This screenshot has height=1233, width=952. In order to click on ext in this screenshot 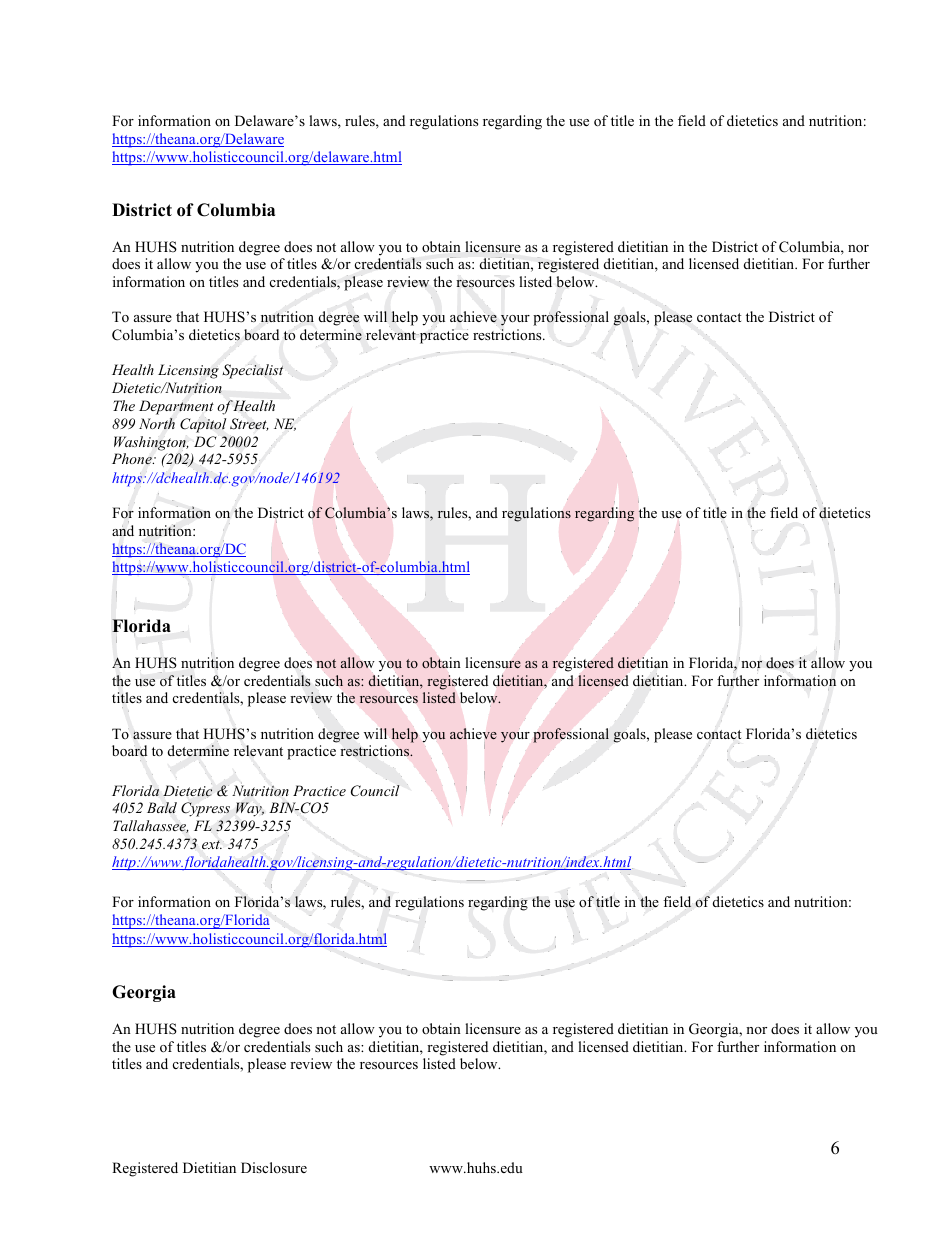, I will do `click(212, 844)`.
